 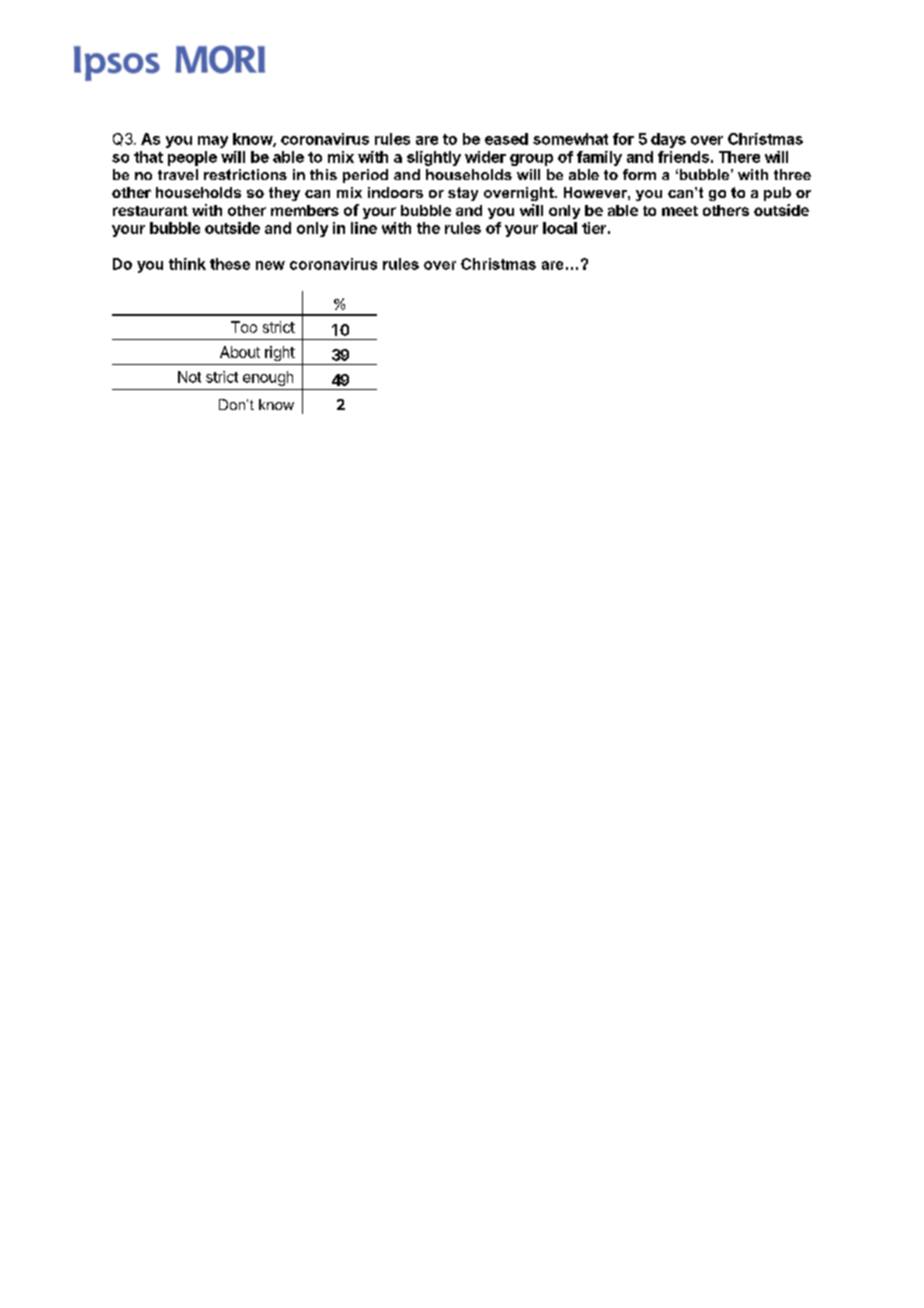 I want to click on local, so click(x=560, y=228).
